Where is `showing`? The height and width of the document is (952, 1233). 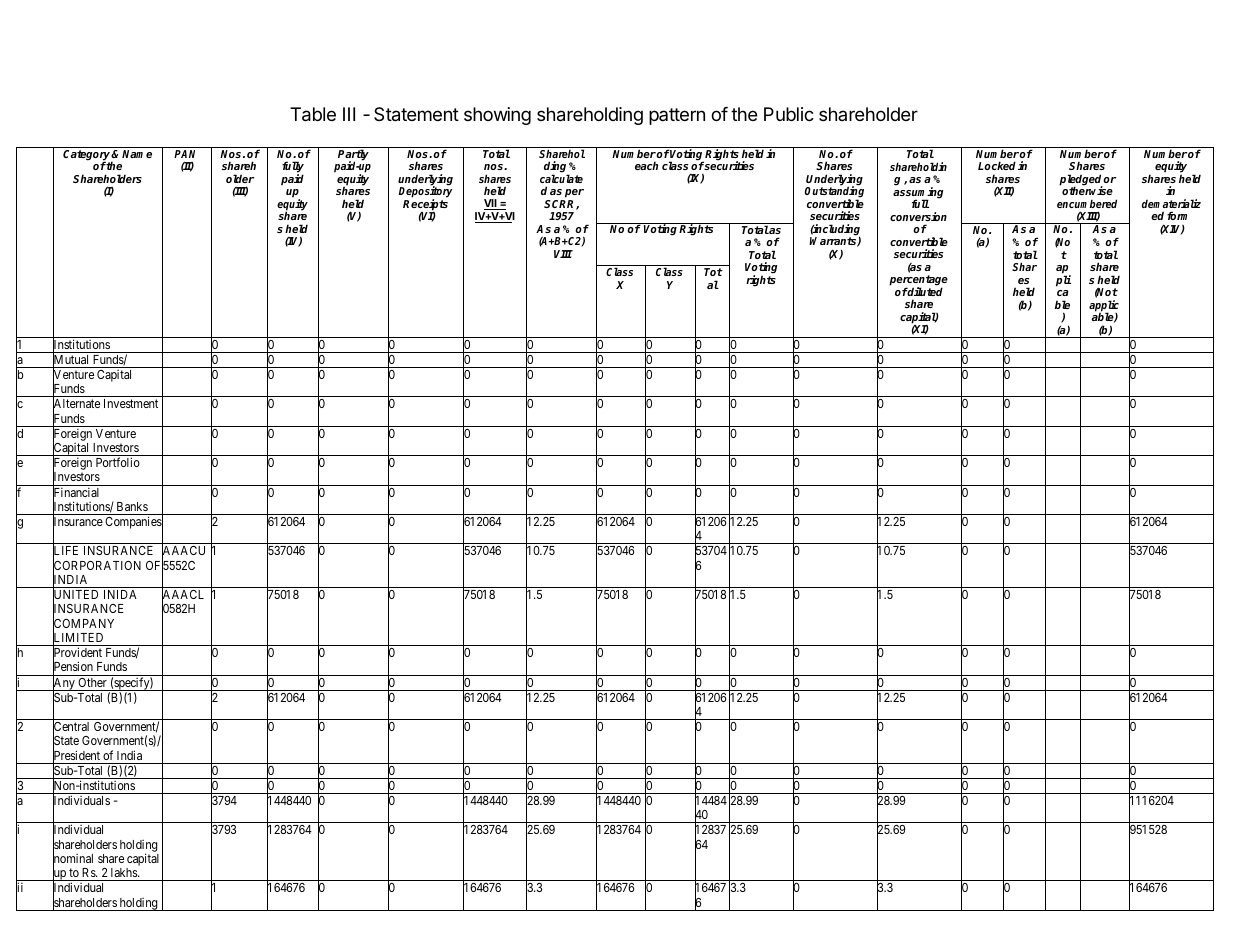 showing is located at coordinates (497, 116).
